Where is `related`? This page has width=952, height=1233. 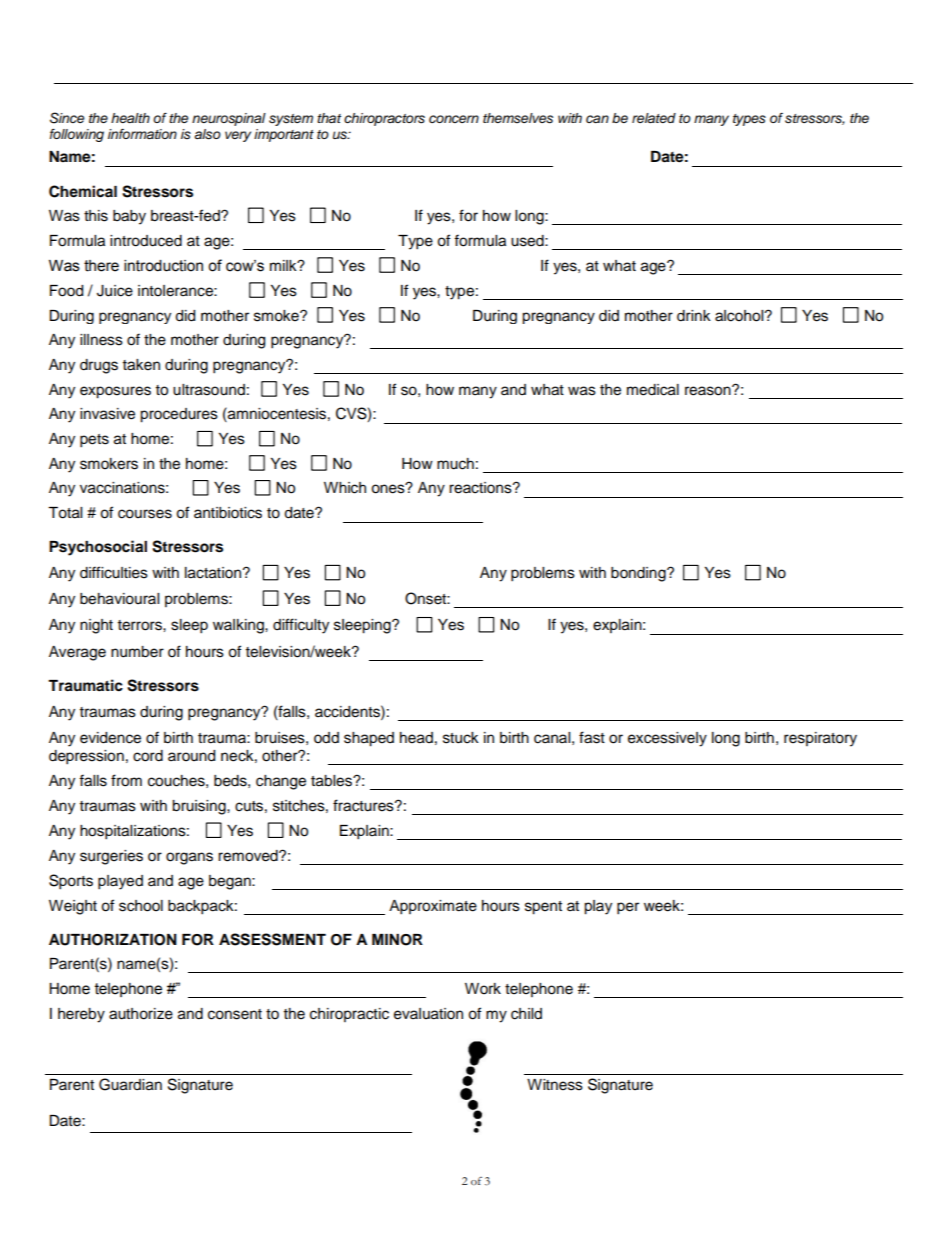
related is located at coordinates (654, 118).
